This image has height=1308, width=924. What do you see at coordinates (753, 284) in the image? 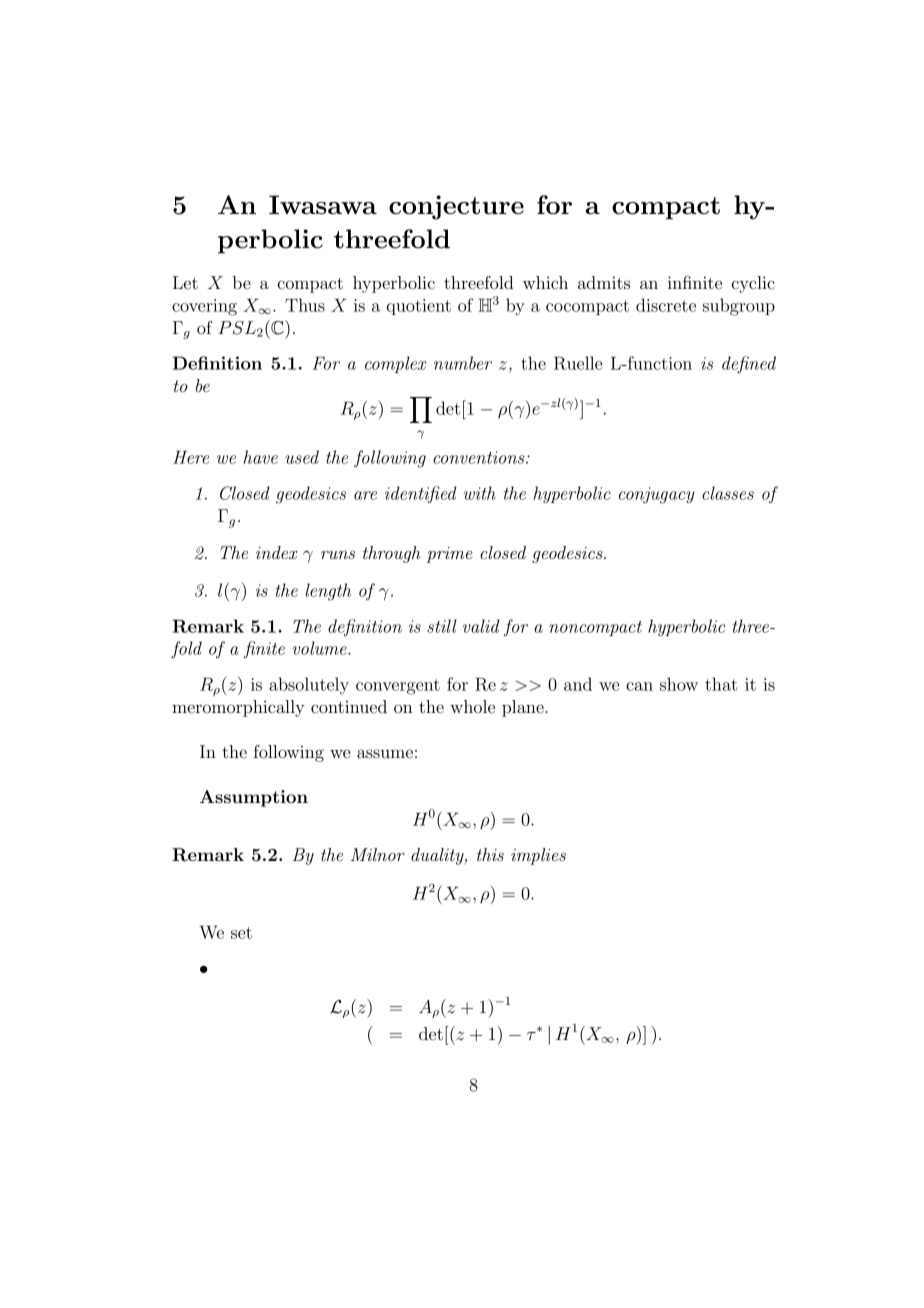
I see `cyclic` at bounding box center [753, 284].
